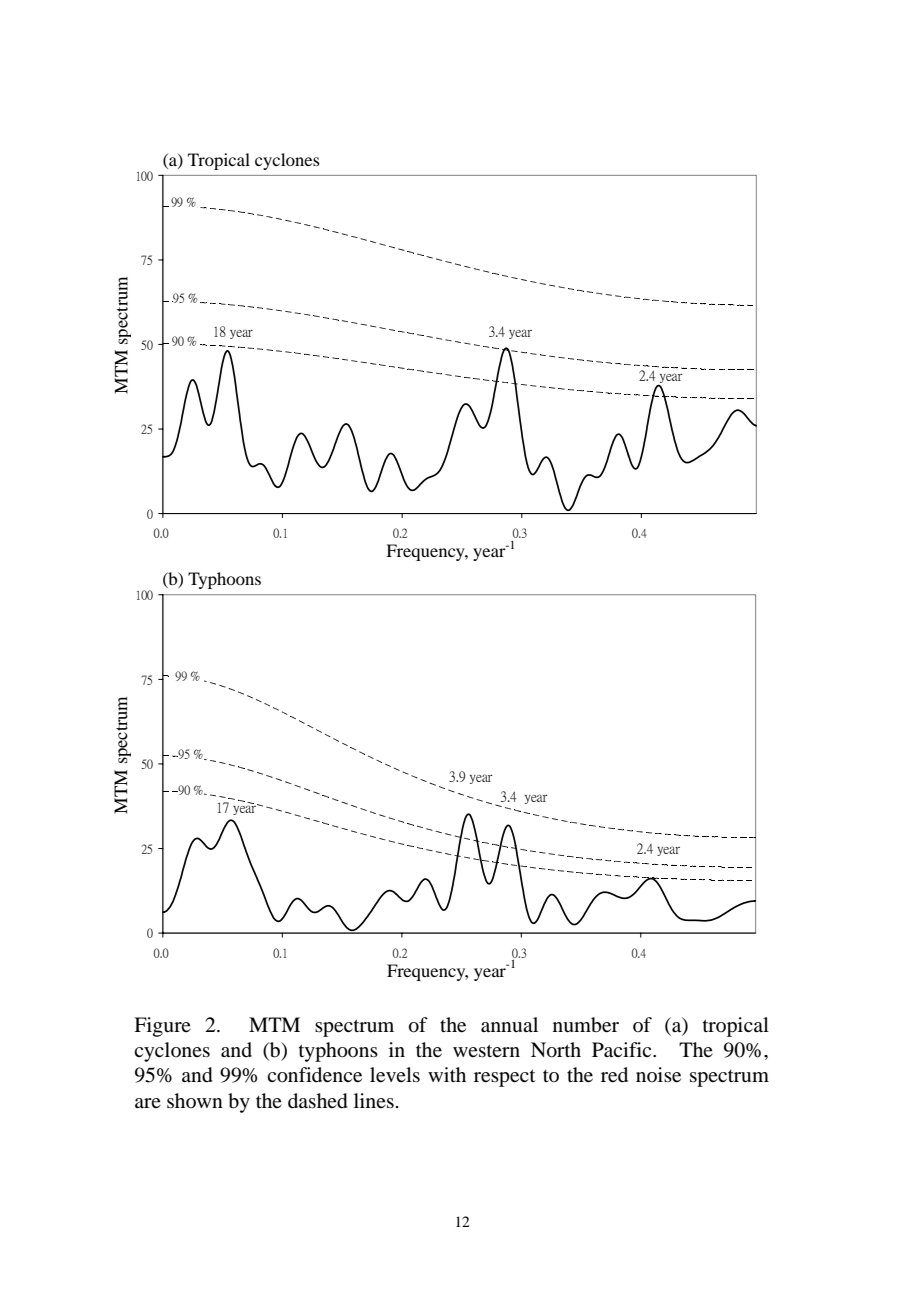  I want to click on confidence, so click(314, 1075).
